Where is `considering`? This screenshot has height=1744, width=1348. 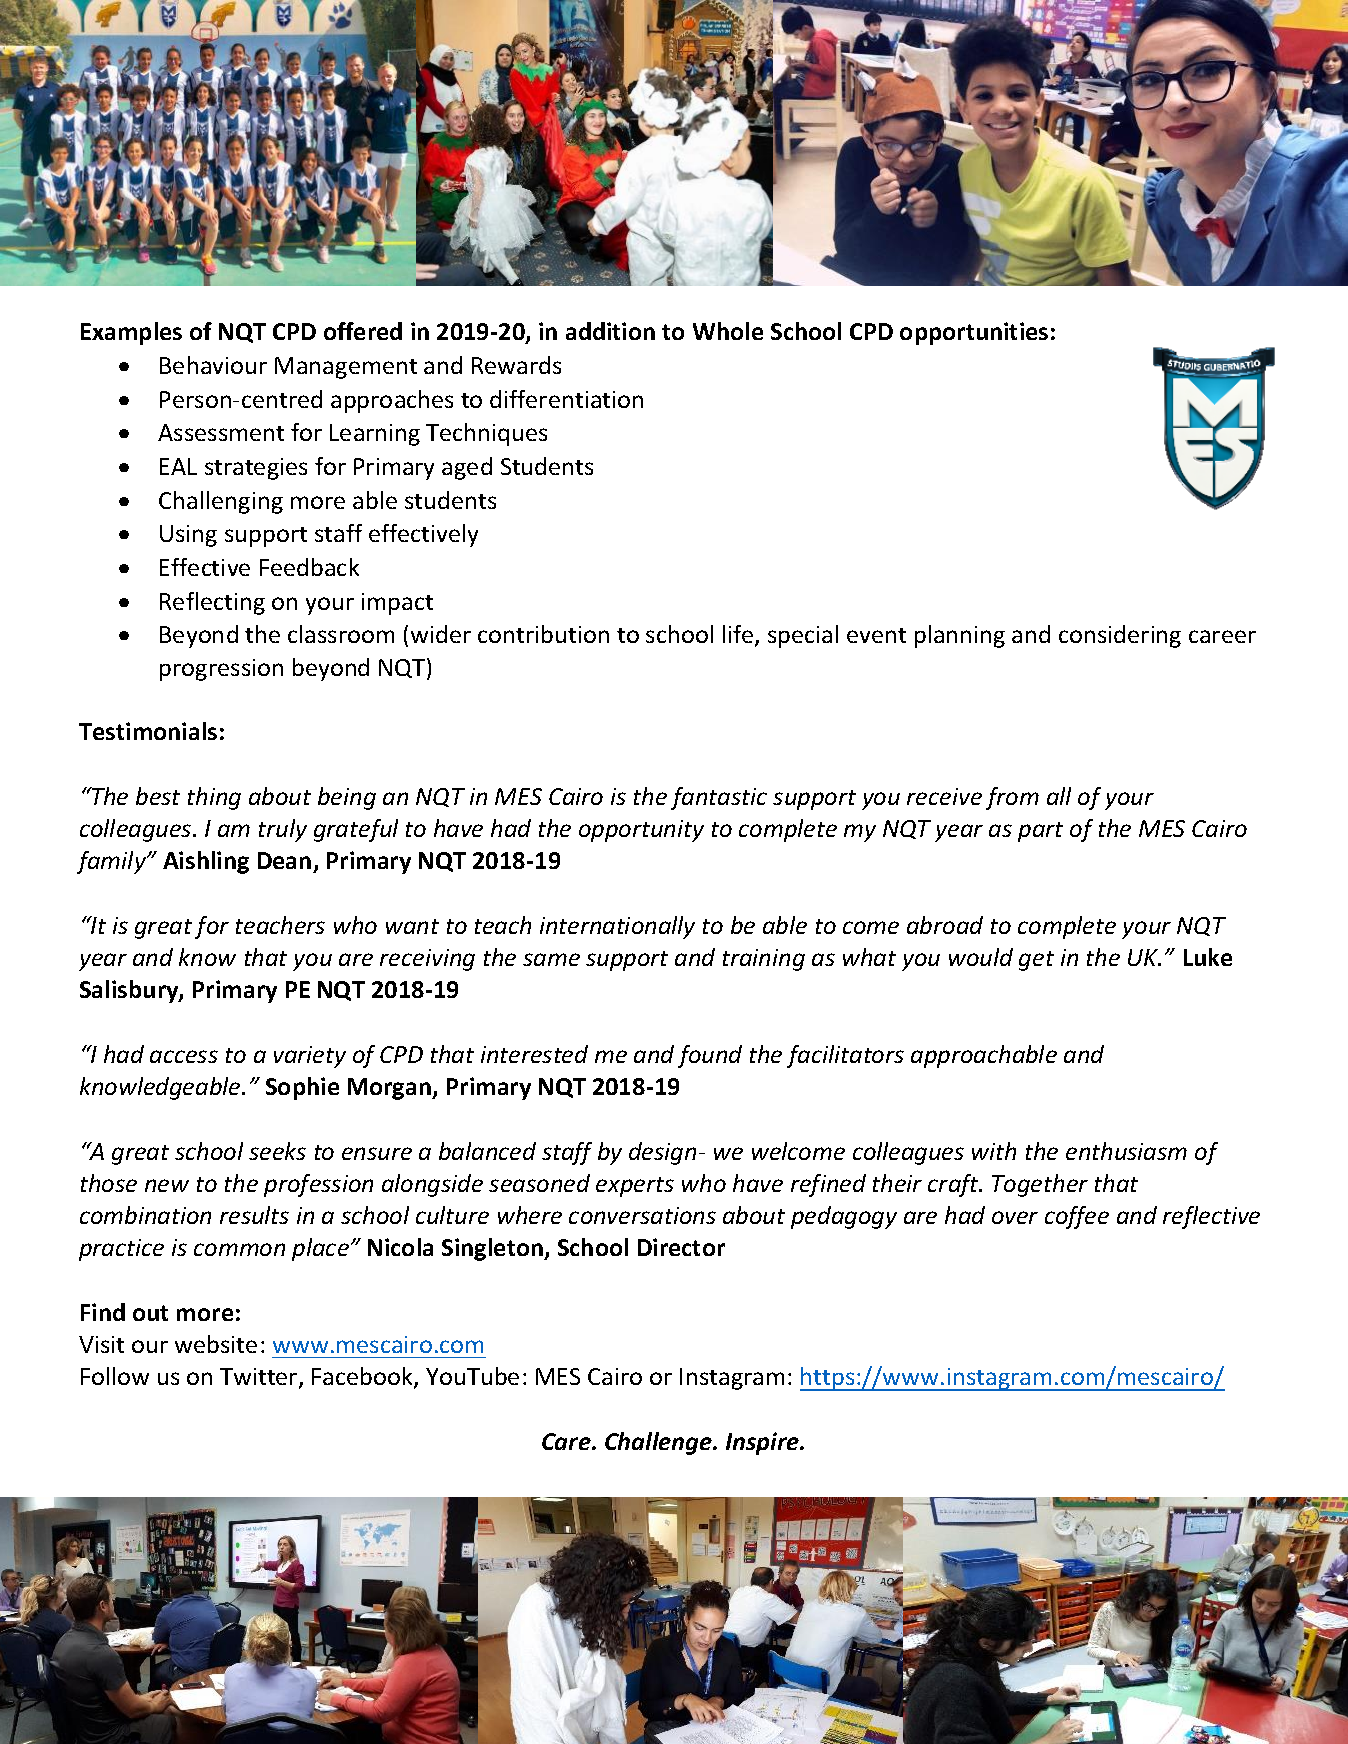
considering is located at coordinates (1120, 636).
